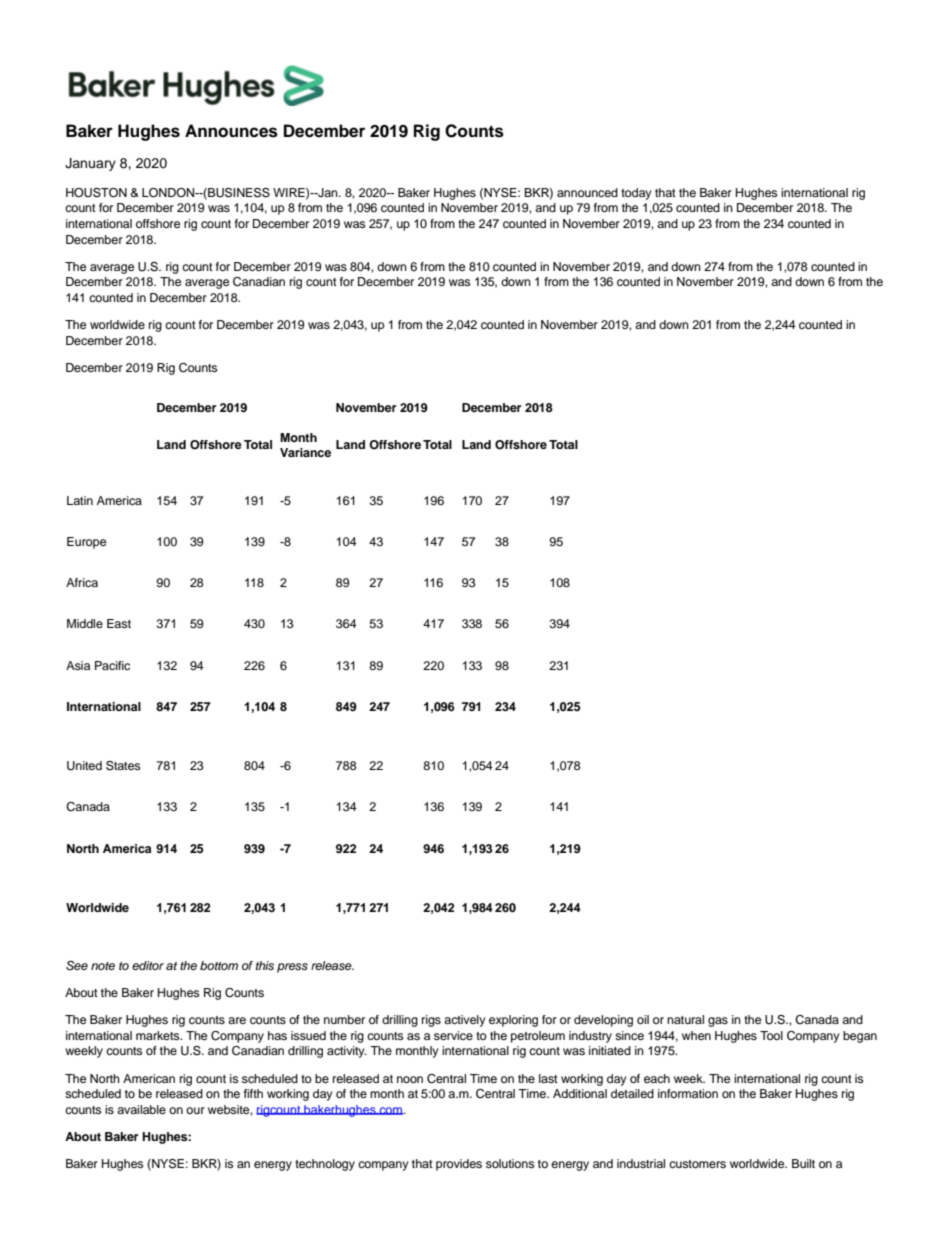 The height and width of the document is (1233, 952). Describe the element at coordinates (195, 1110) in the document. I see `our` at that location.
